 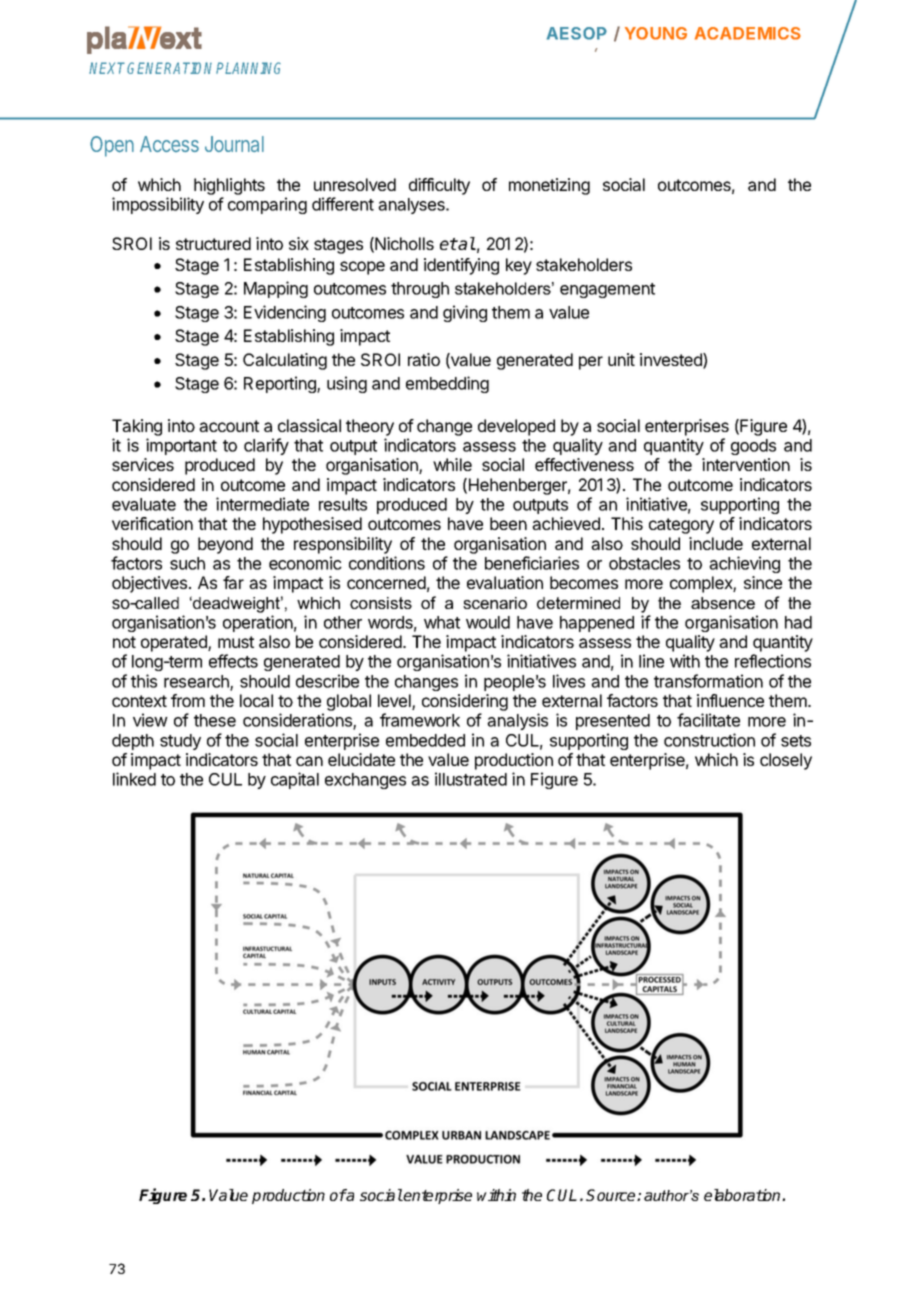 What do you see at coordinates (285, 361) in the page?
I see `Calculating` at bounding box center [285, 361].
